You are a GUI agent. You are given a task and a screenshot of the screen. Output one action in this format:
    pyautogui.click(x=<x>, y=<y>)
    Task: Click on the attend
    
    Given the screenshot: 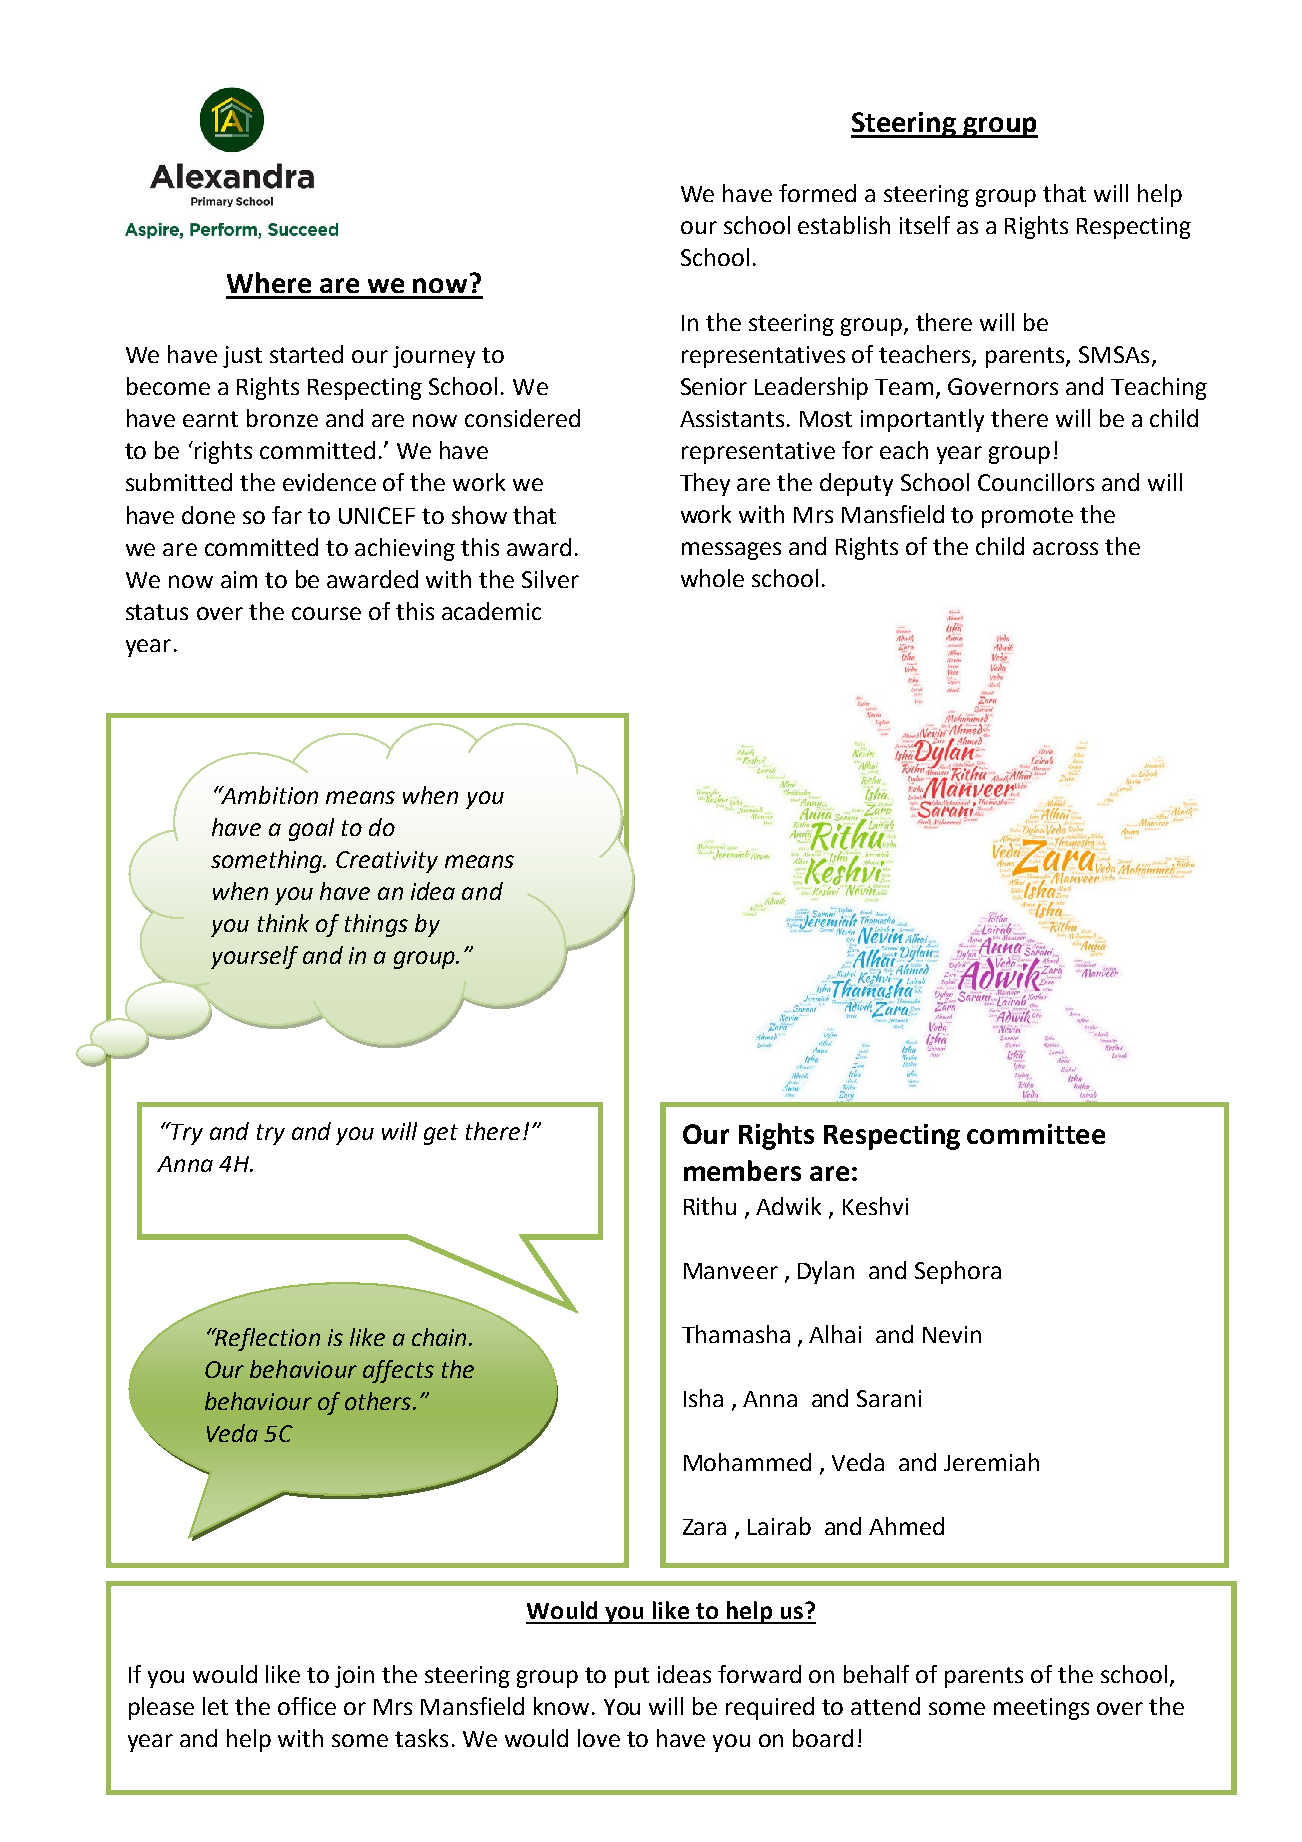 What is the action you would take?
    pyautogui.click(x=885, y=1706)
